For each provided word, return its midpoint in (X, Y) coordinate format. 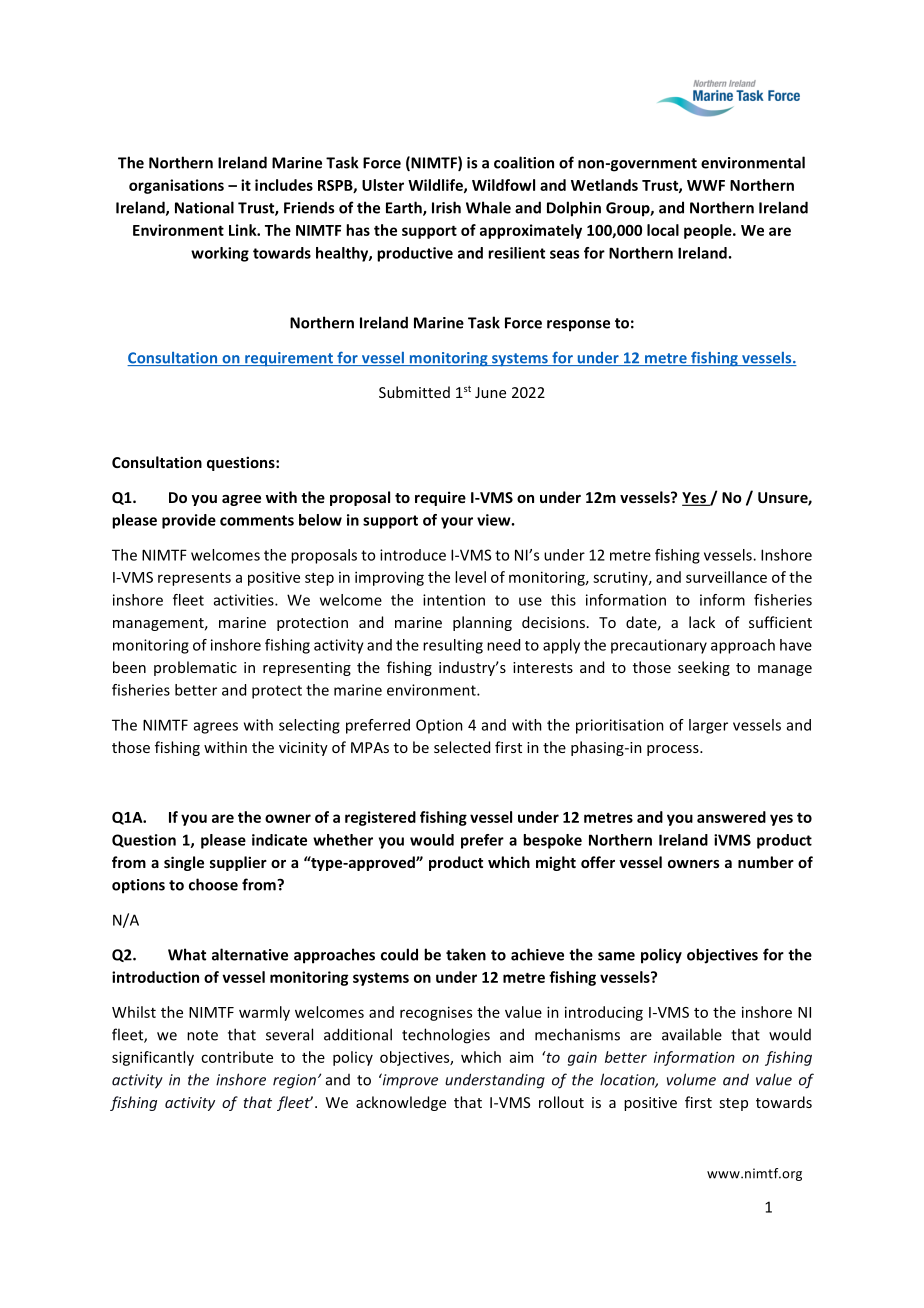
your (457, 523)
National (204, 207)
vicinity (303, 749)
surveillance (726, 577)
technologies (446, 1036)
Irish (446, 207)
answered (731, 817)
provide (189, 521)
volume (691, 1079)
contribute (237, 1057)
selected (462, 747)
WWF (706, 185)
